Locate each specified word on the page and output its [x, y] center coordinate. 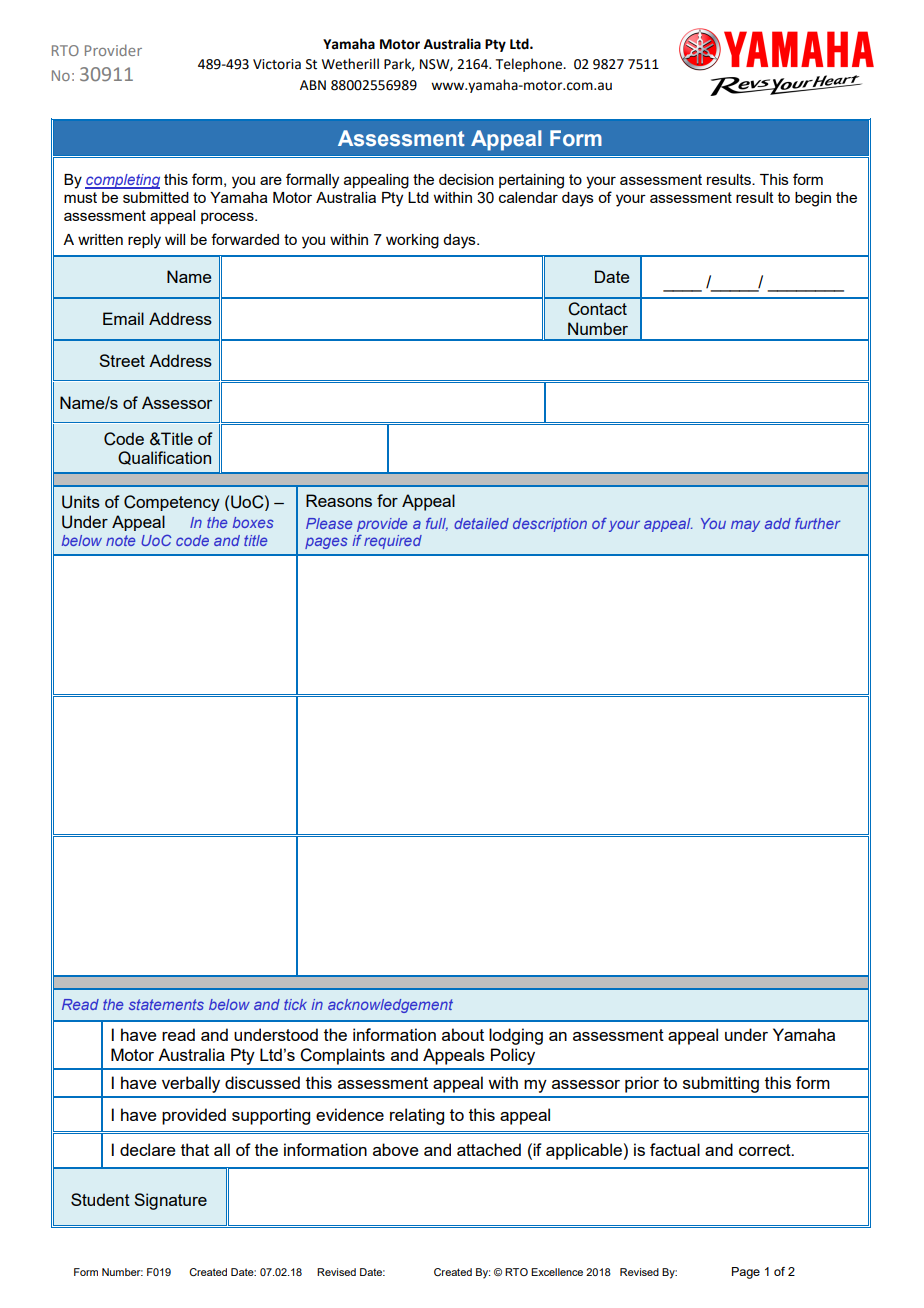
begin [813, 199]
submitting [721, 1084]
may [745, 526]
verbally [191, 1084]
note [120, 540]
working [412, 241]
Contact [597, 309]
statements [166, 1004]
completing [122, 181]
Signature [170, 1201]
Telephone [530, 65]
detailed [481, 523]
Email [123, 318]
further [817, 523]
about [463, 1034]
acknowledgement [390, 1006]
